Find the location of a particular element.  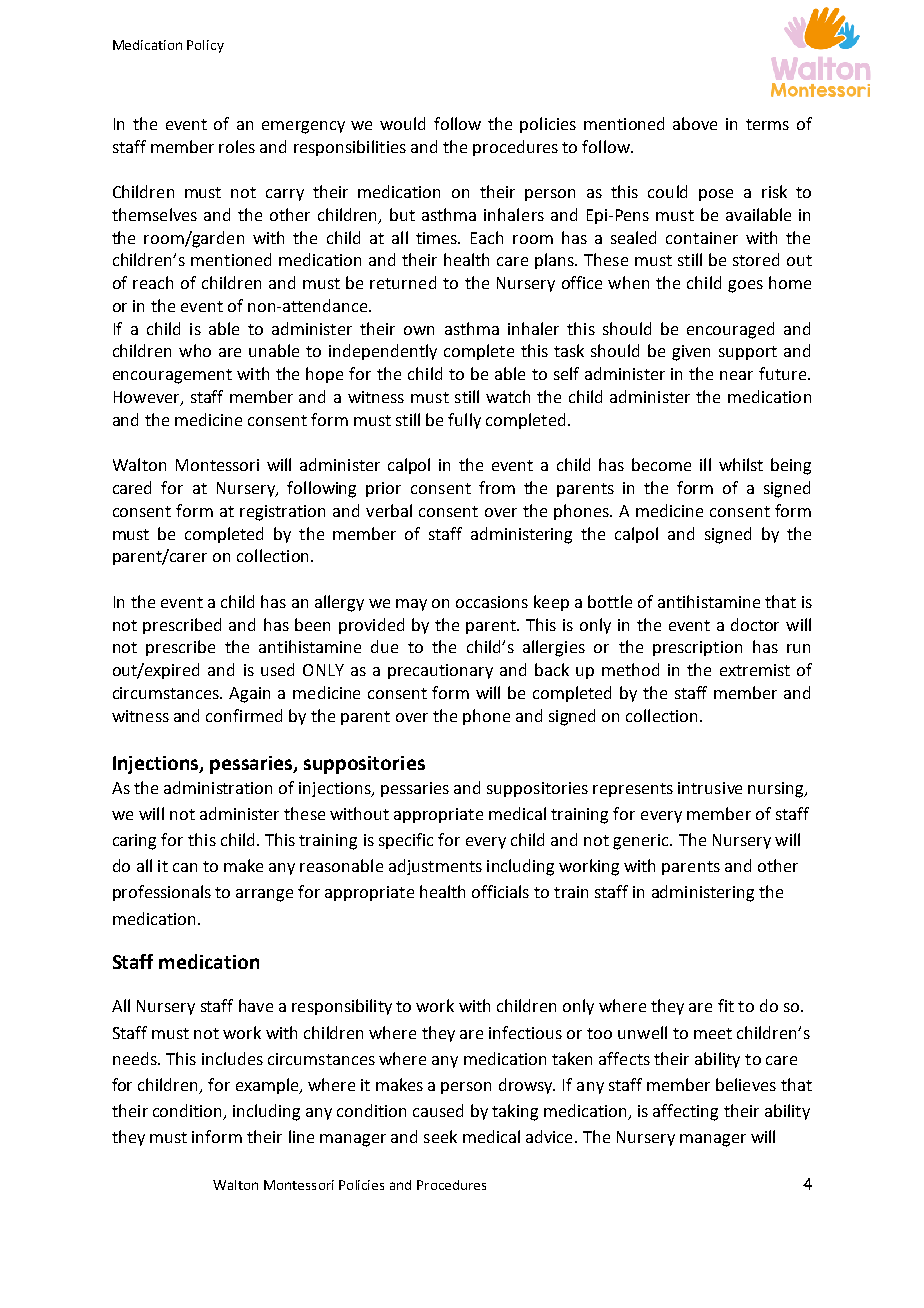

includes is located at coordinates (232, 1058).
